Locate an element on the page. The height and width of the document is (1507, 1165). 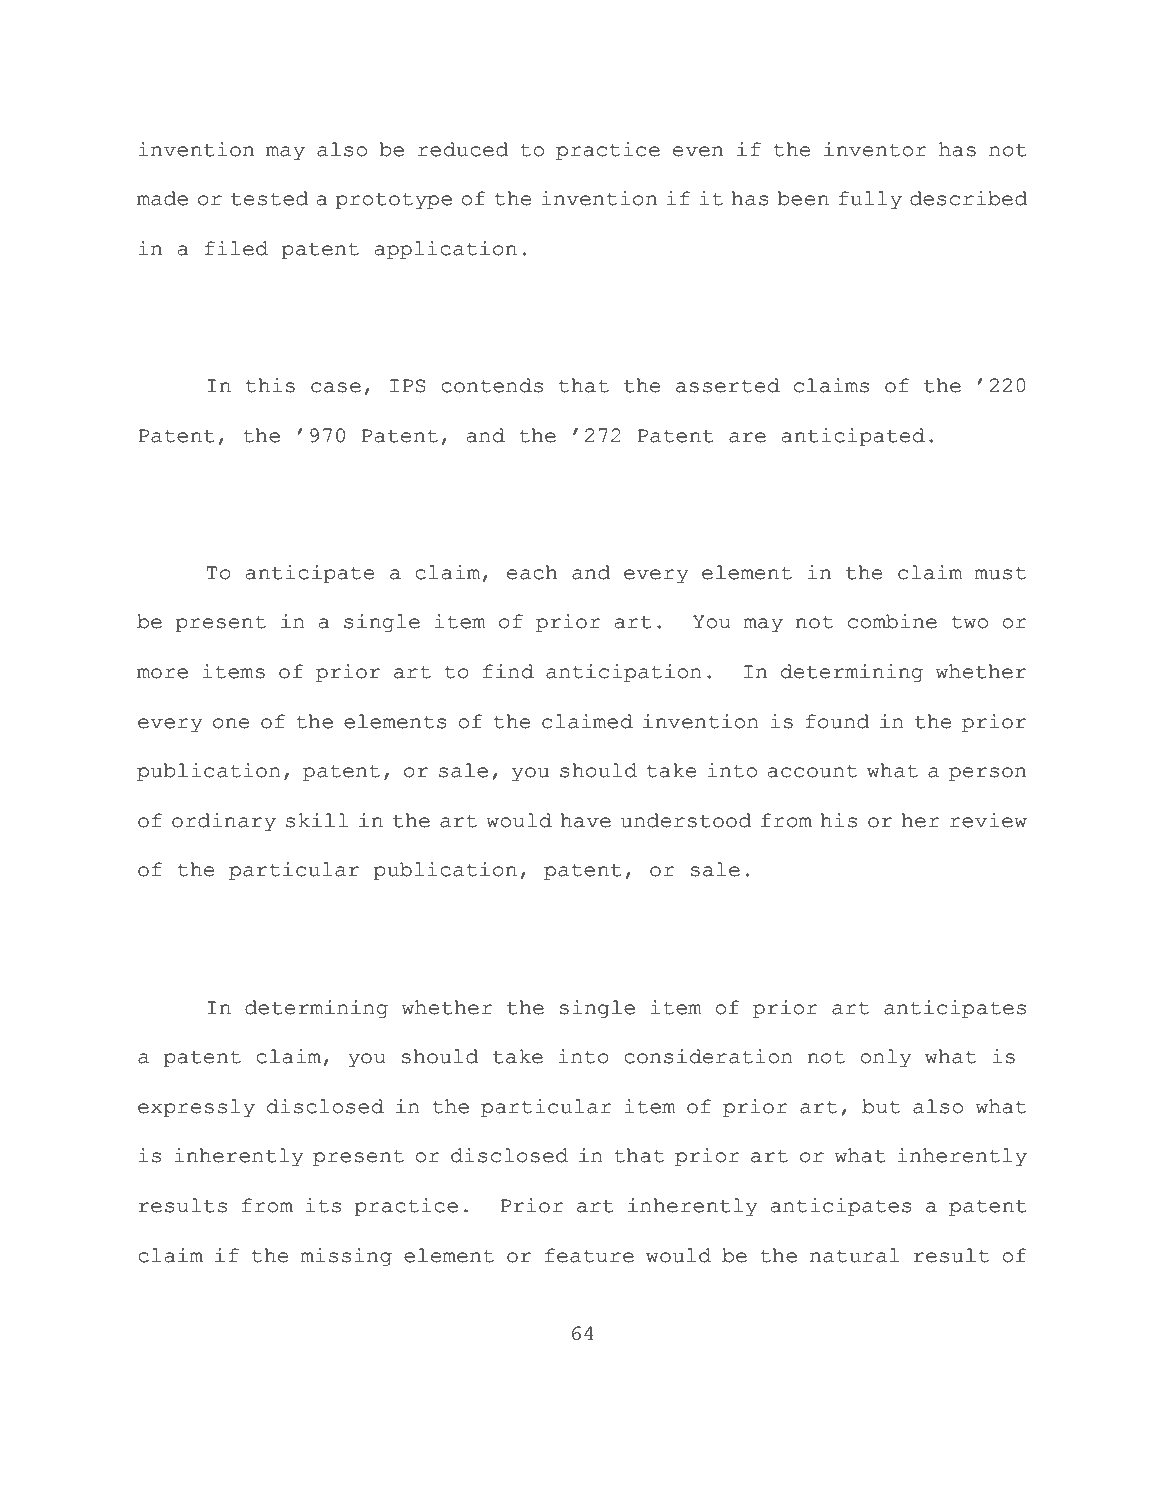
even is located at coordinates (698, 151).
